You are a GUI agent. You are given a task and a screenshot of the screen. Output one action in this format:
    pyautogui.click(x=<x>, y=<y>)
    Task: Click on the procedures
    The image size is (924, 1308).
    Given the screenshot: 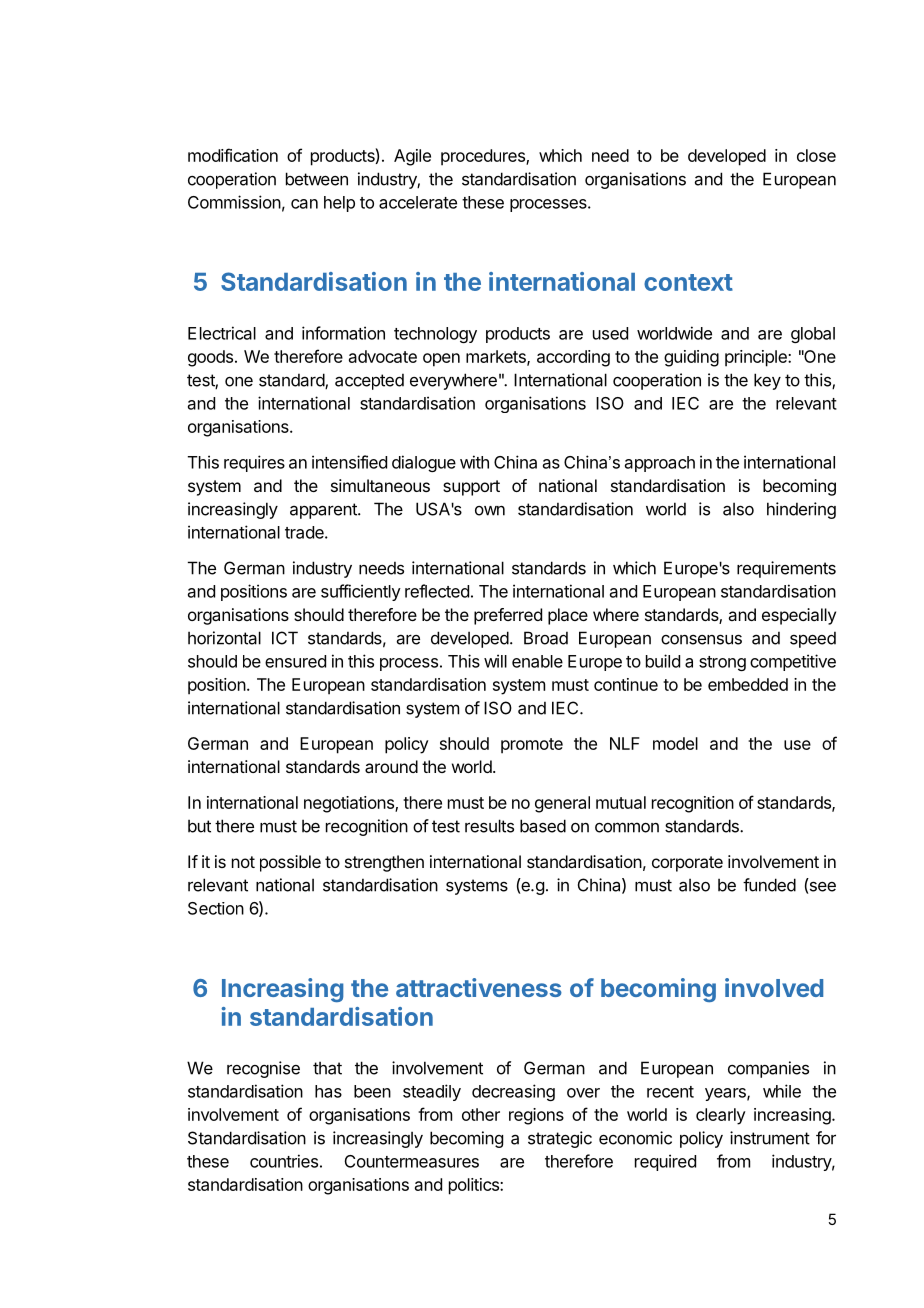 What is the action you would take?
    pyautogui.click(x=484, y=157)
